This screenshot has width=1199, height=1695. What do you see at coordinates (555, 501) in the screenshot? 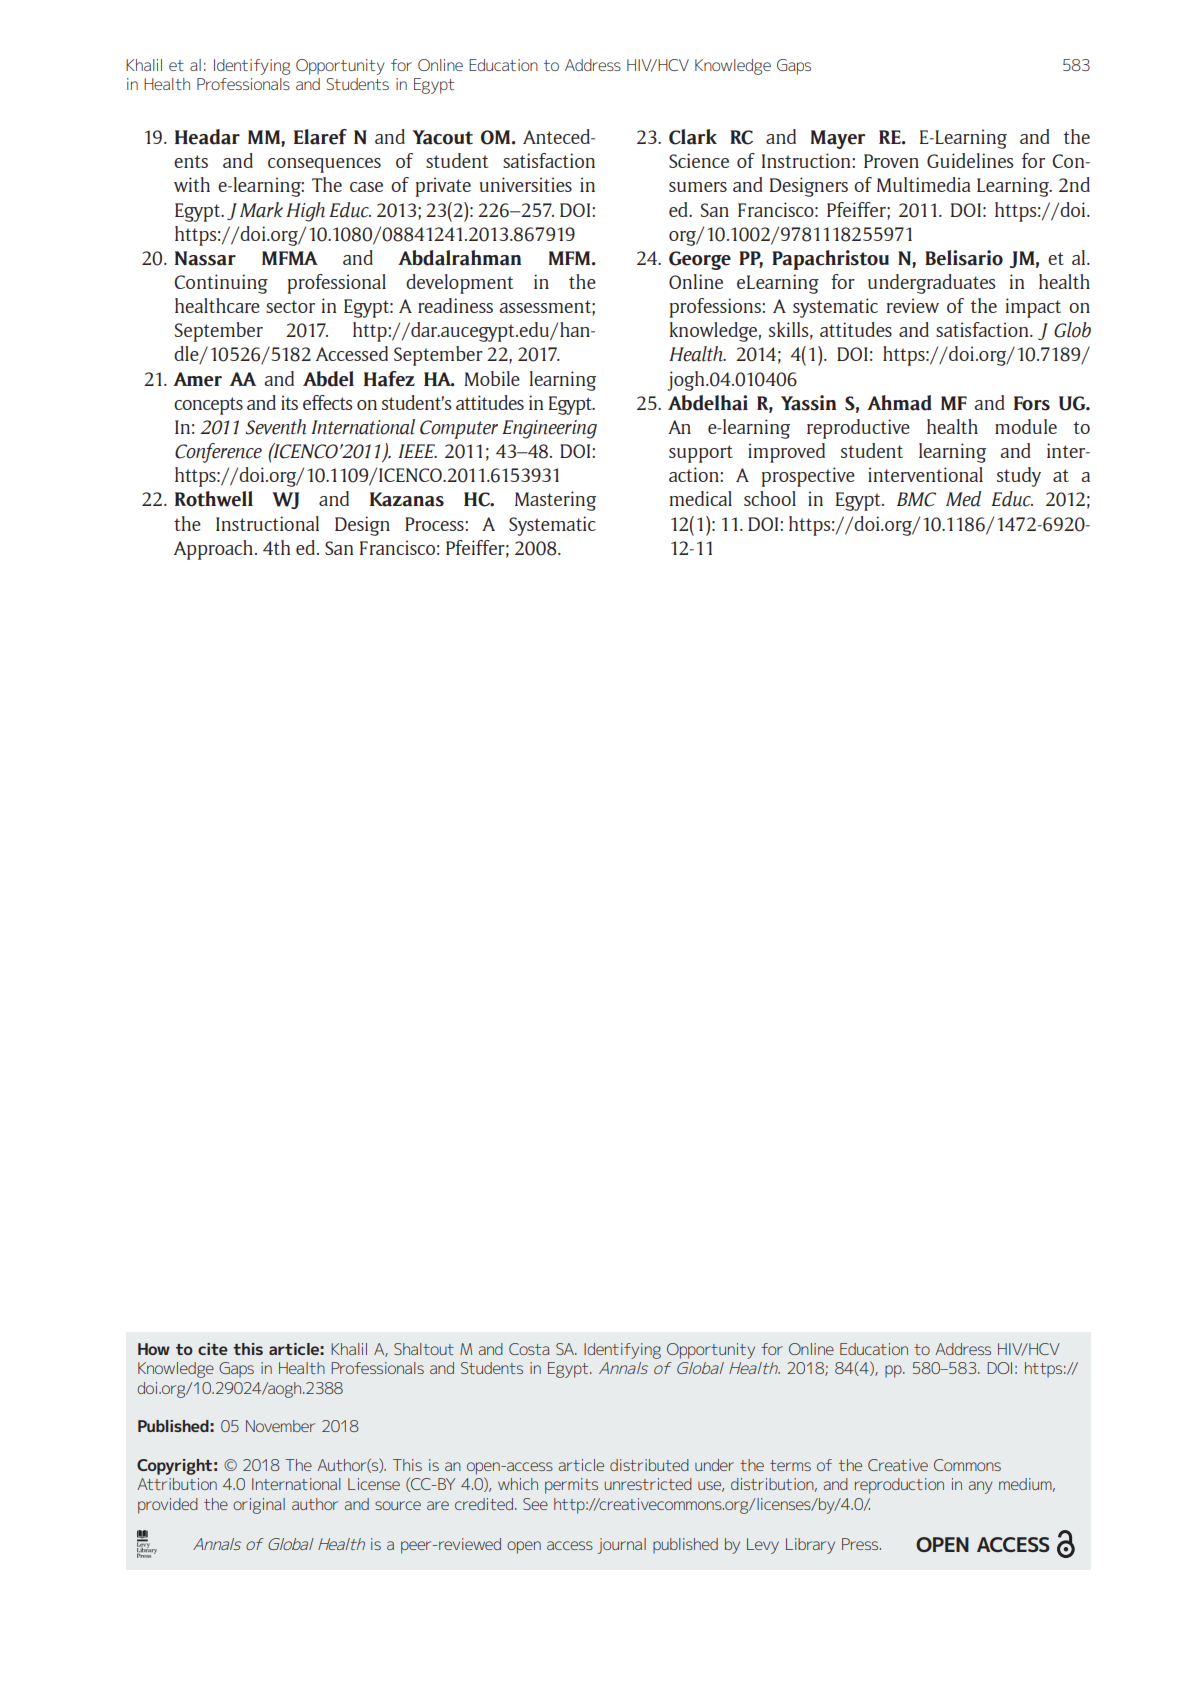
I see `Mastering` at bounding box center [555, 501].
